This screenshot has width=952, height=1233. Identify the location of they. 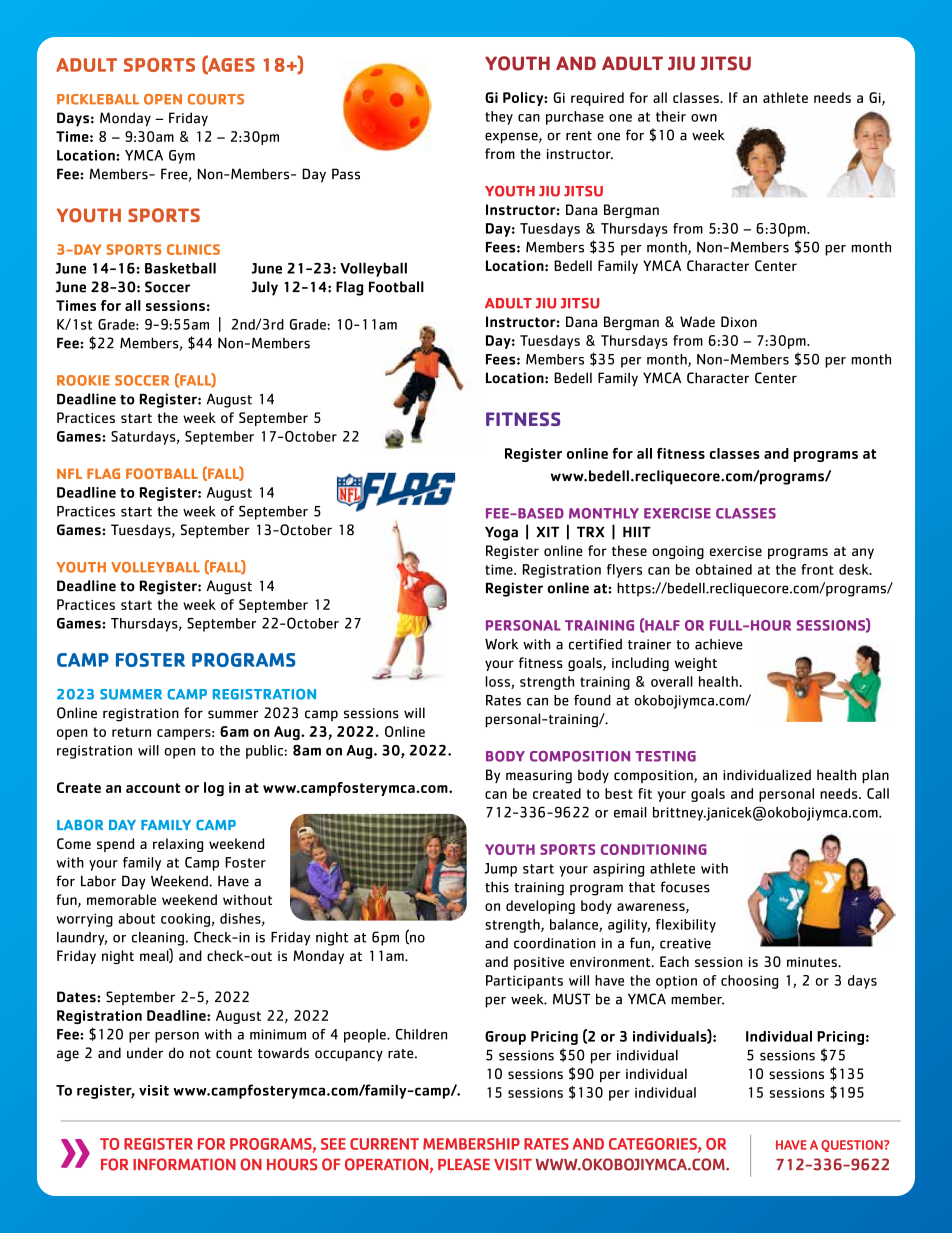
(499, 118).
